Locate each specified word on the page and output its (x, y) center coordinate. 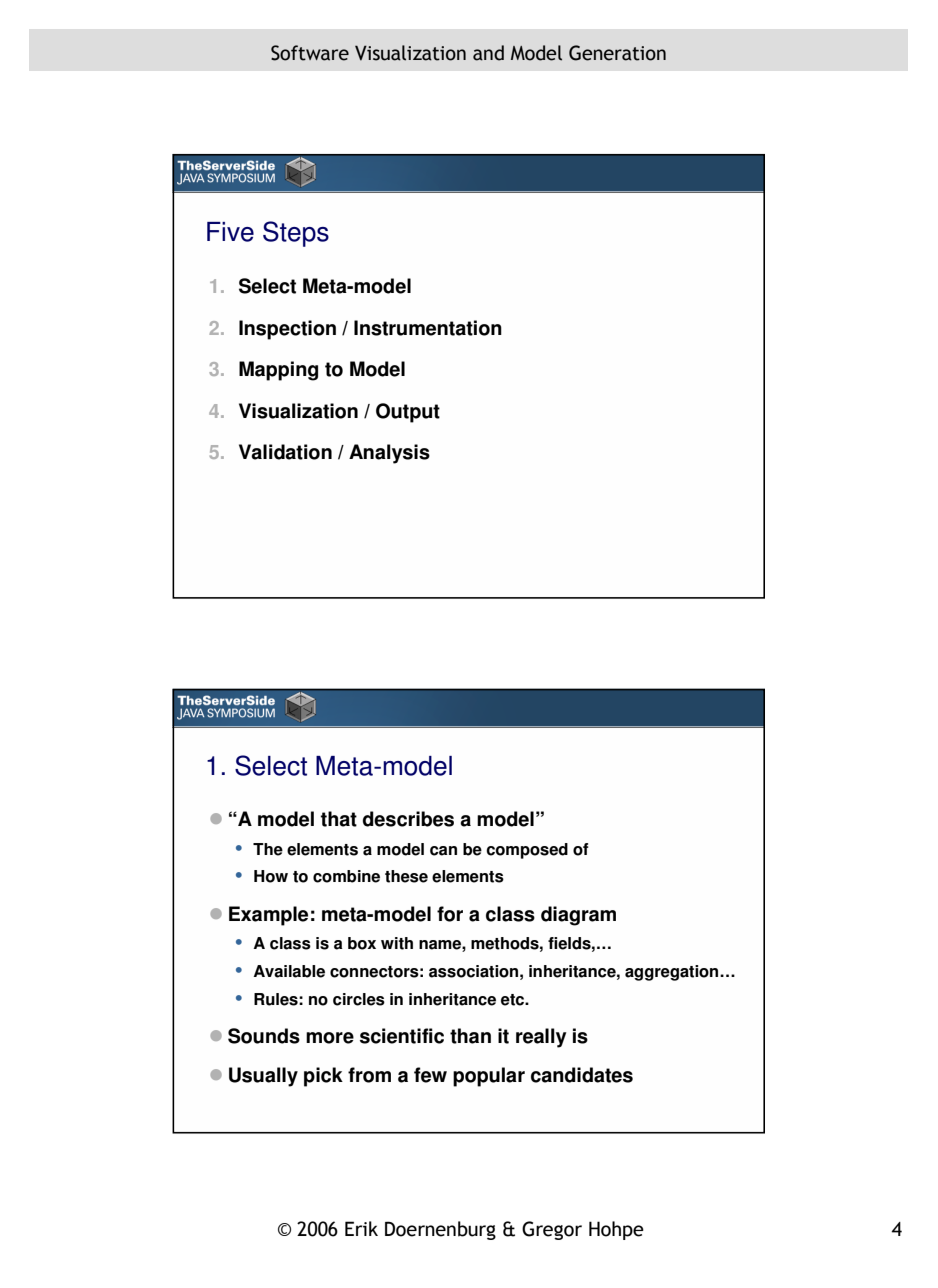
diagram (578, 916)
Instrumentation (428, 328)
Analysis (389, 454)
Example (268, 916)
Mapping (278, 371)
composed (527, 851)
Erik (361, 1228)
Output (408, 413)
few (430, 1075)
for (450, 914)
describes (408, 819)
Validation (285, 452)
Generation (617, 53)
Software (310, 53)
